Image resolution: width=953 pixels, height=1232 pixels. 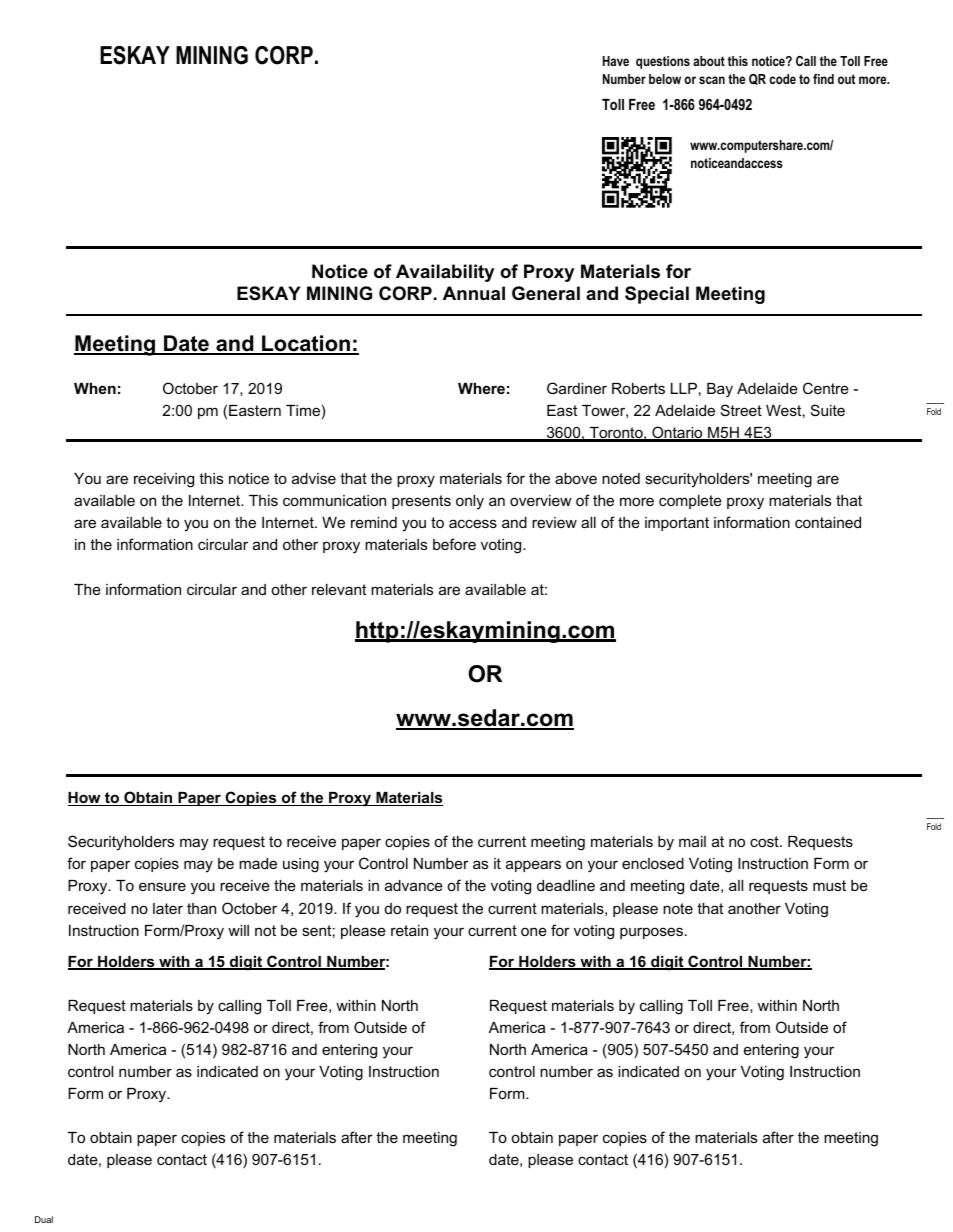 What do you see at coordinates (306, 345) in the page?
I see `Location` at bounding box center [306, 345].
